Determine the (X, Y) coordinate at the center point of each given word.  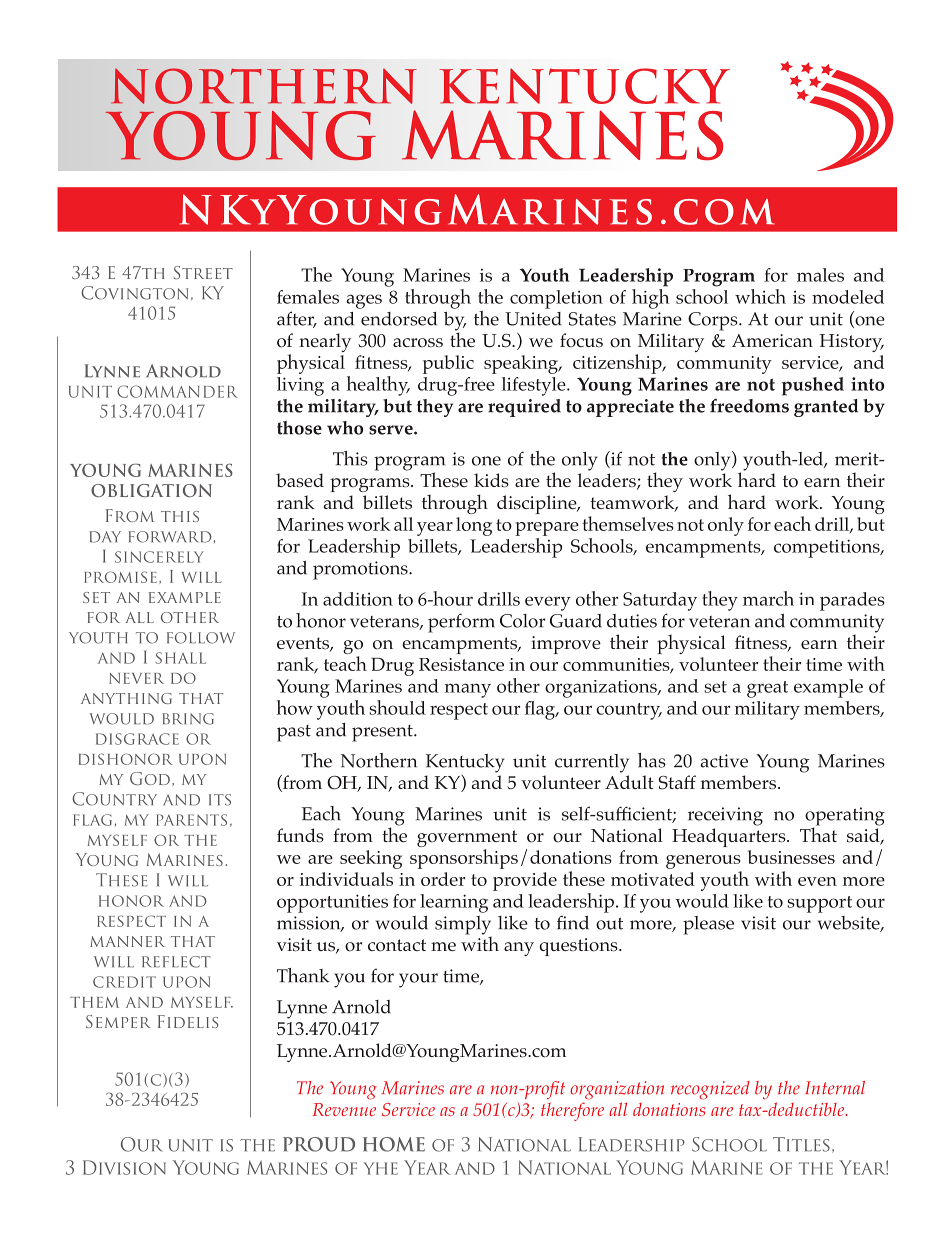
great (767, 689)
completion (556, 299)
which (760, 296)
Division (124, 1167)
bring (188, 719)
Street (203, 272)
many (468, 690)
